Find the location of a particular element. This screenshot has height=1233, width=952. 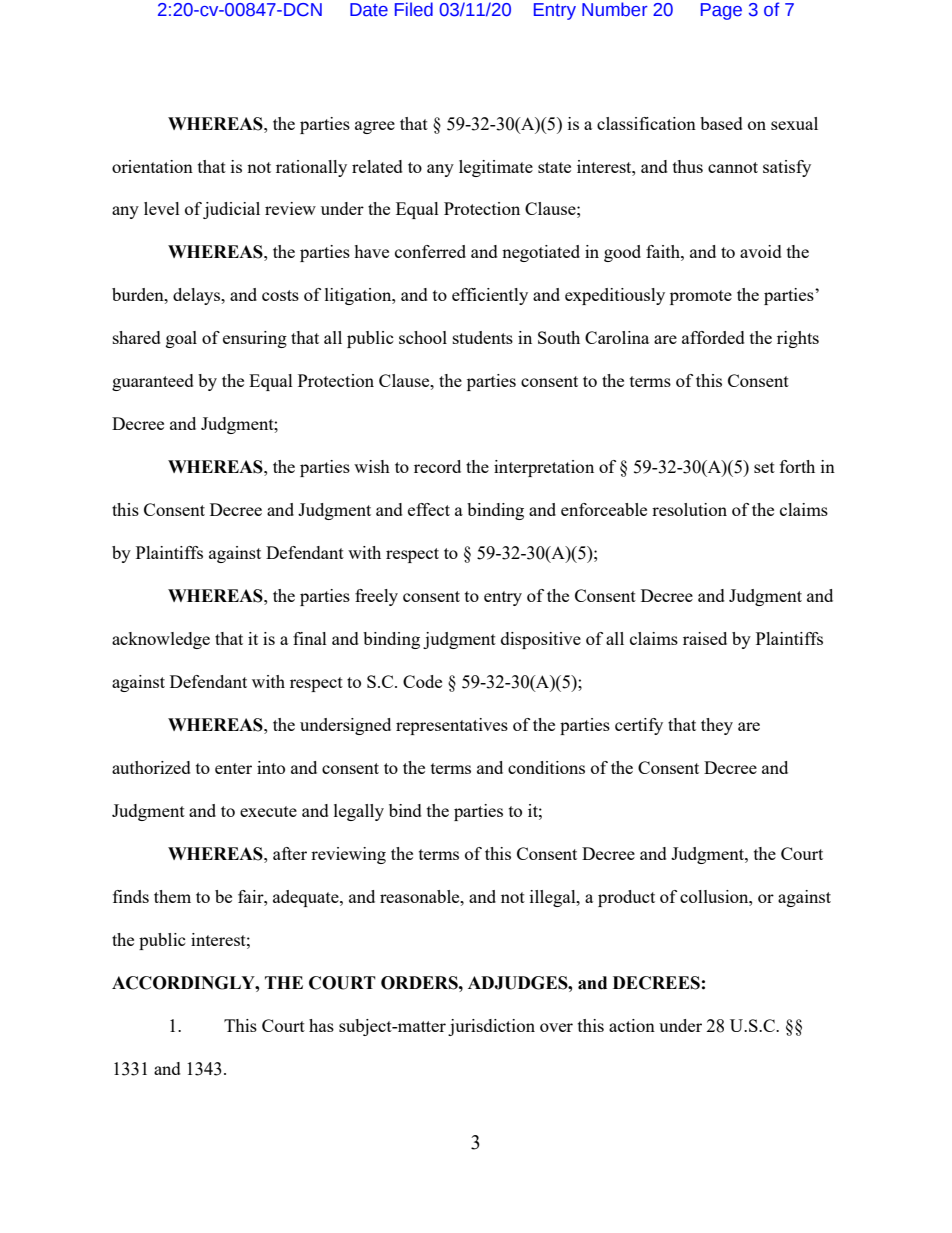

jurisdiction is located at coordinates (491, 1027).
